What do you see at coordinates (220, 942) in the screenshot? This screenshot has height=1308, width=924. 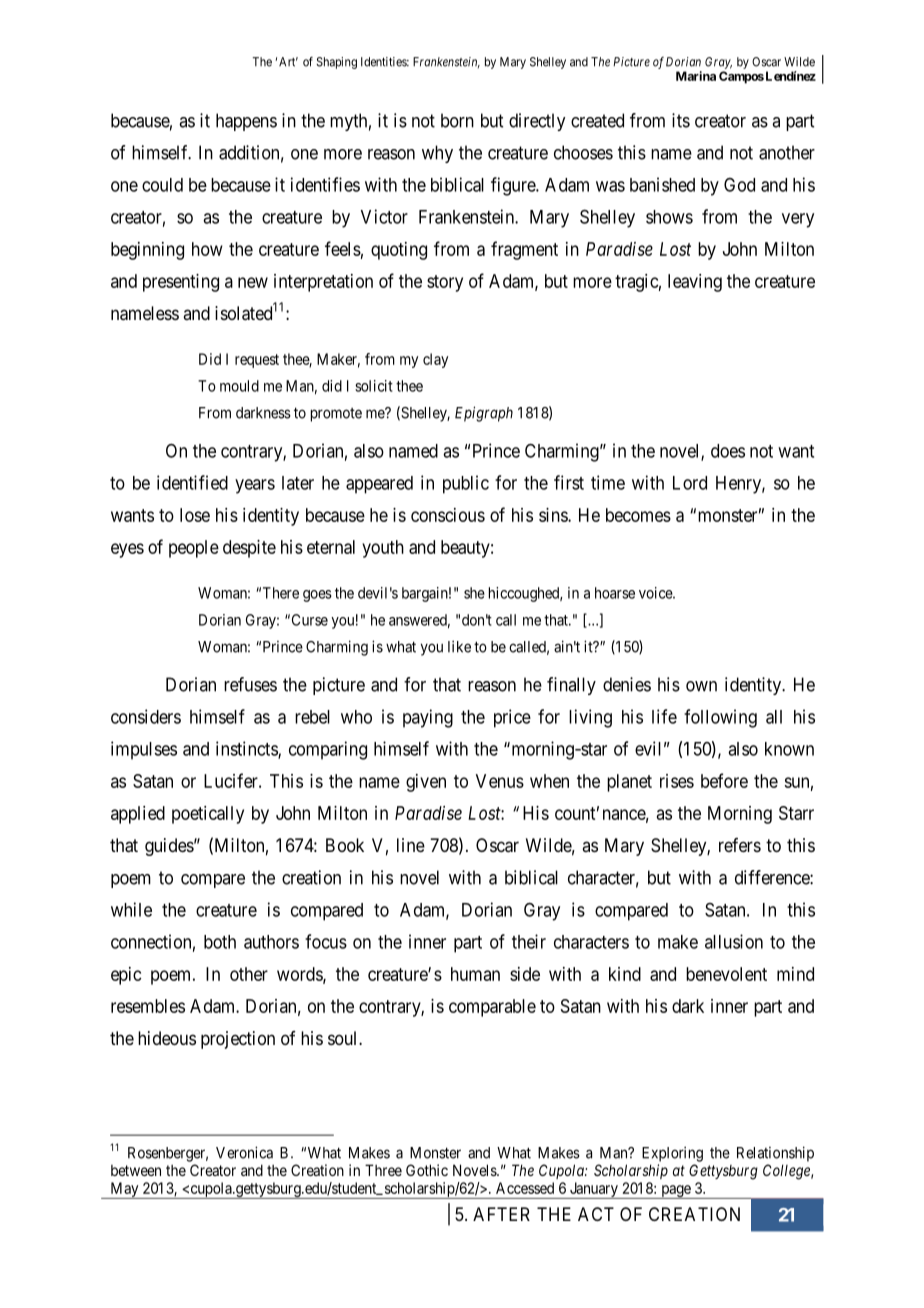 I see `both` at bounding box center [220, 942].
